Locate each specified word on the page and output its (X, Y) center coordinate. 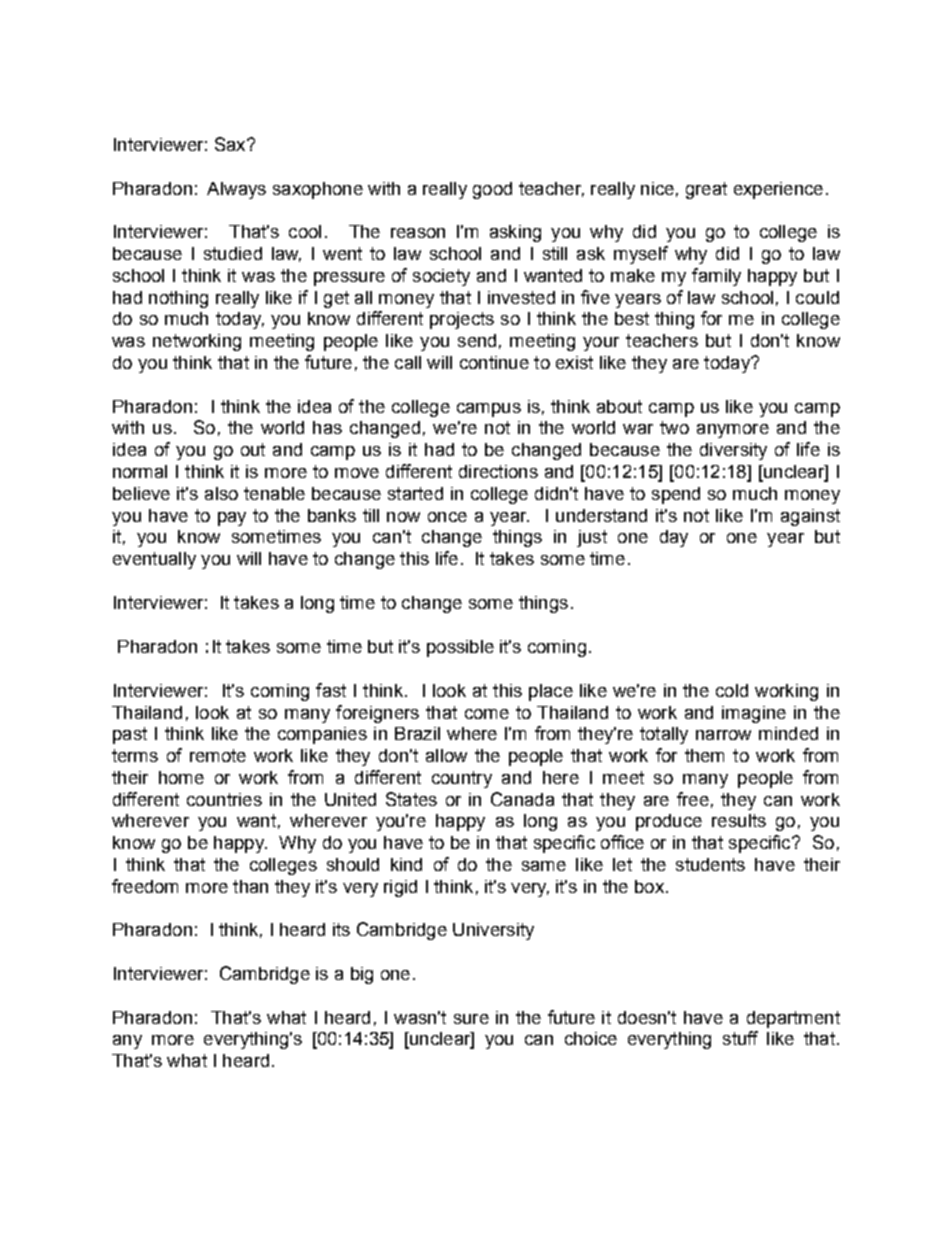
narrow (723, 735)
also (221, 493)
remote (218, 755)
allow (446, 755)
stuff (740, 1038)
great (706, 190)
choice (591, 1038)
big (362, 975)
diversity (733, 451)
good (492, 190)
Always (236, 190)
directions (498, 471)
